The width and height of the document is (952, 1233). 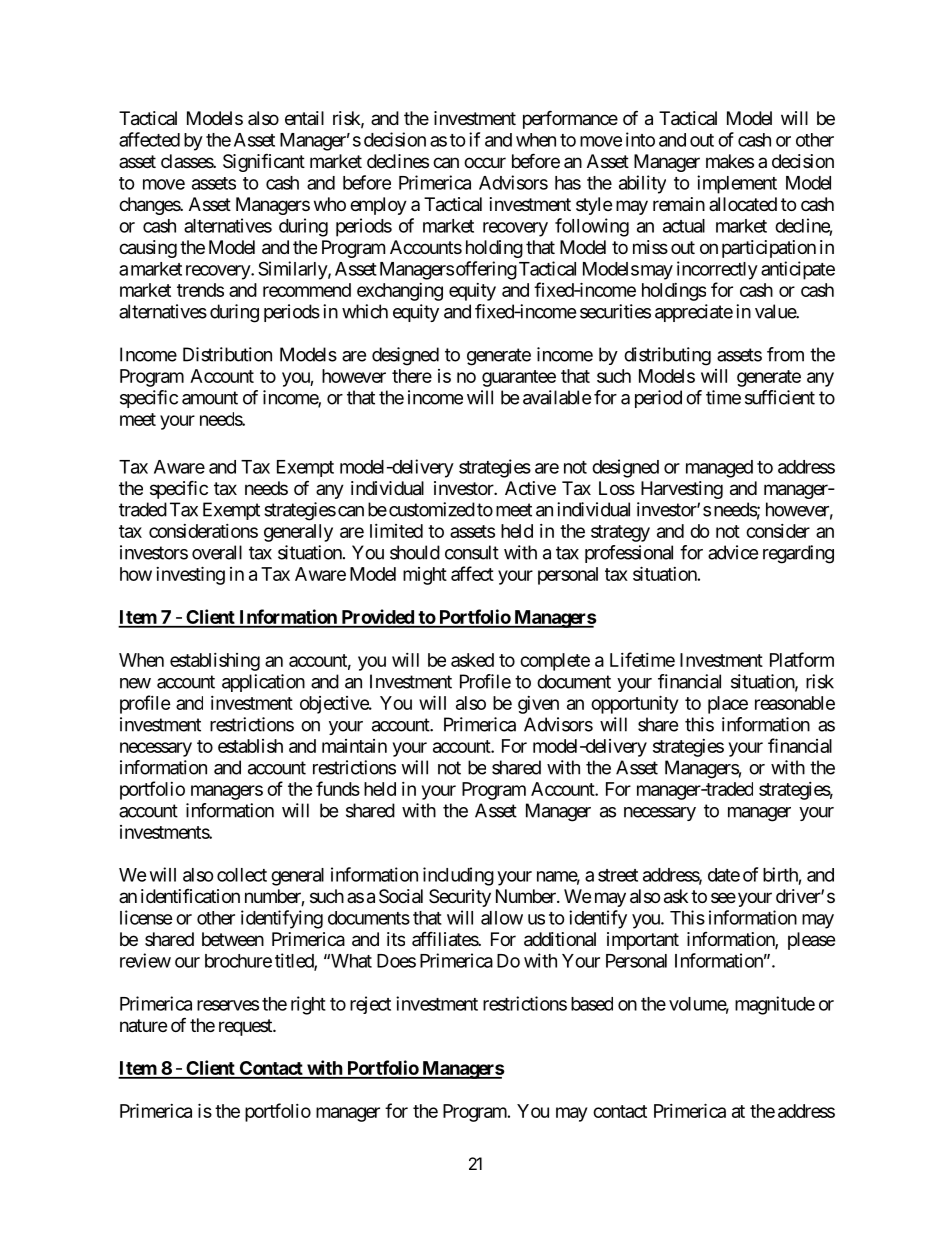 What do you see at coordinates (785, 354) in the document?
I see `from` at bounding box center [785, 354].
